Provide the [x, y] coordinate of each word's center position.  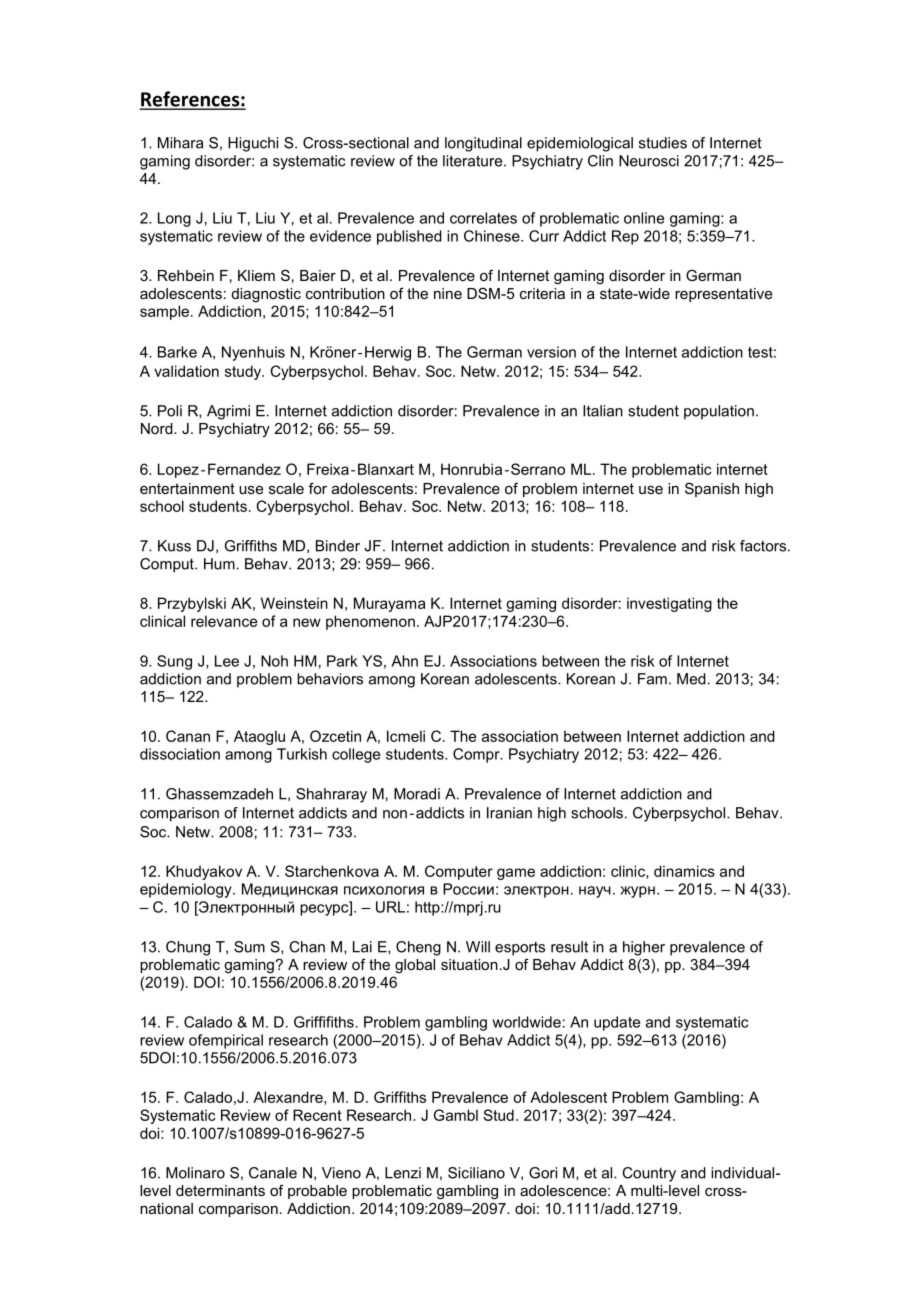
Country [649, 1174]
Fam [652, 679]
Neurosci [649, 161]
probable [317, 1192]
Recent [317, 1115]
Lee [227, 661]
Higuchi [253, 144]
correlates [483, 218]
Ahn [404, 661]
